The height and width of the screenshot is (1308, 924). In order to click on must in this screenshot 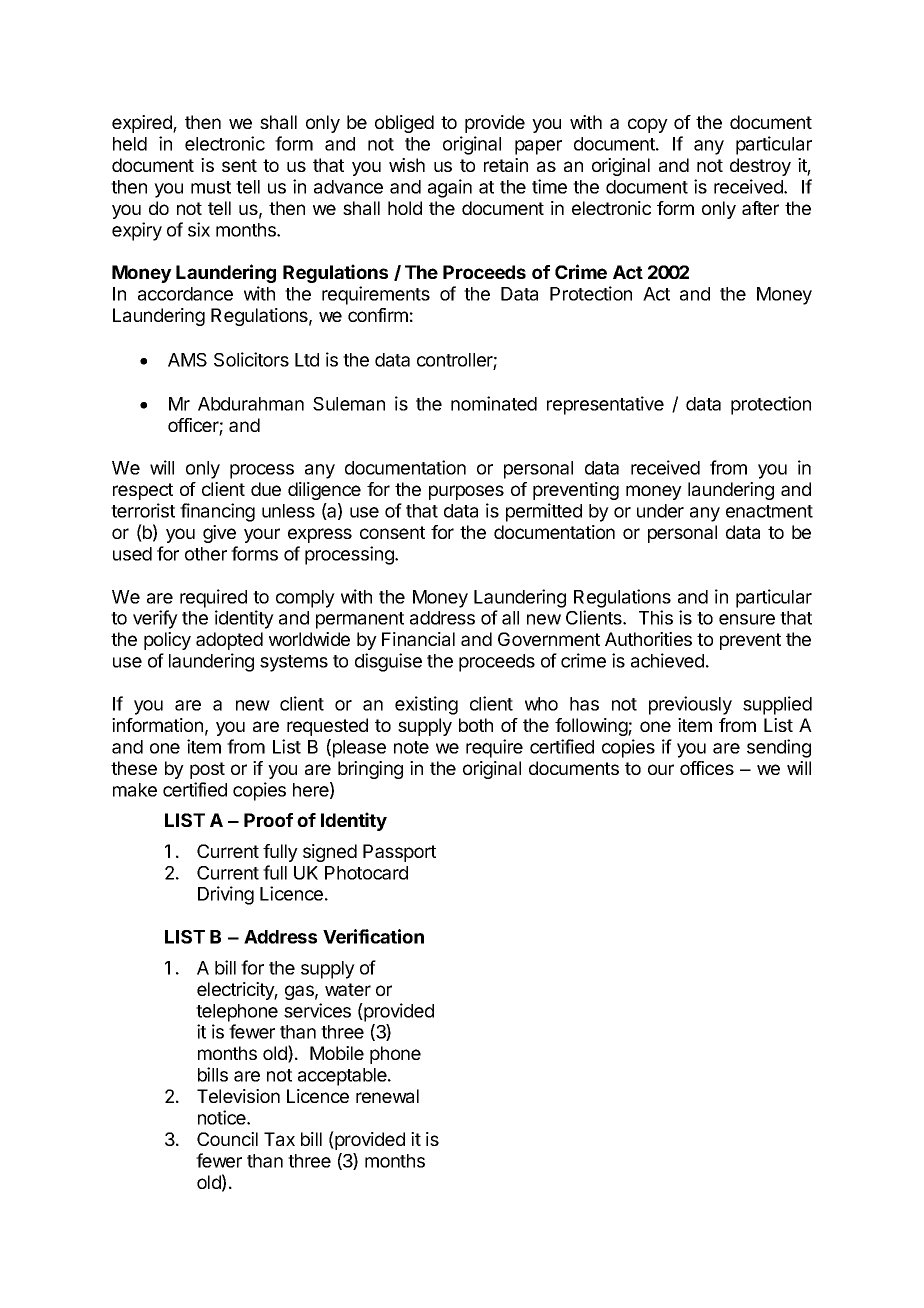, I will do `click(211, 187)`.
